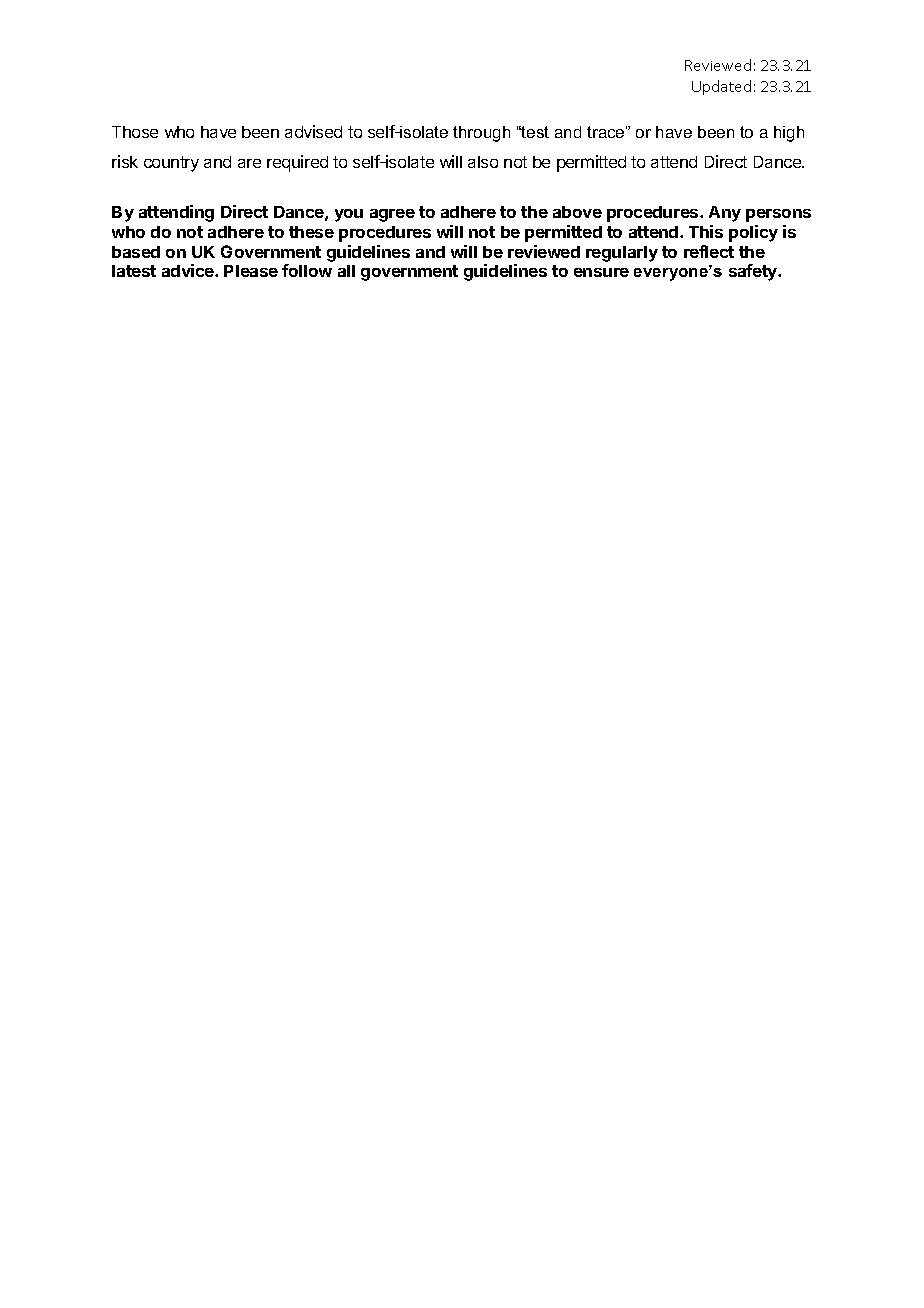 The image size is (924, 1308). Describe the element at coordinates (349, 215) in the image. I see `you` at that location.
